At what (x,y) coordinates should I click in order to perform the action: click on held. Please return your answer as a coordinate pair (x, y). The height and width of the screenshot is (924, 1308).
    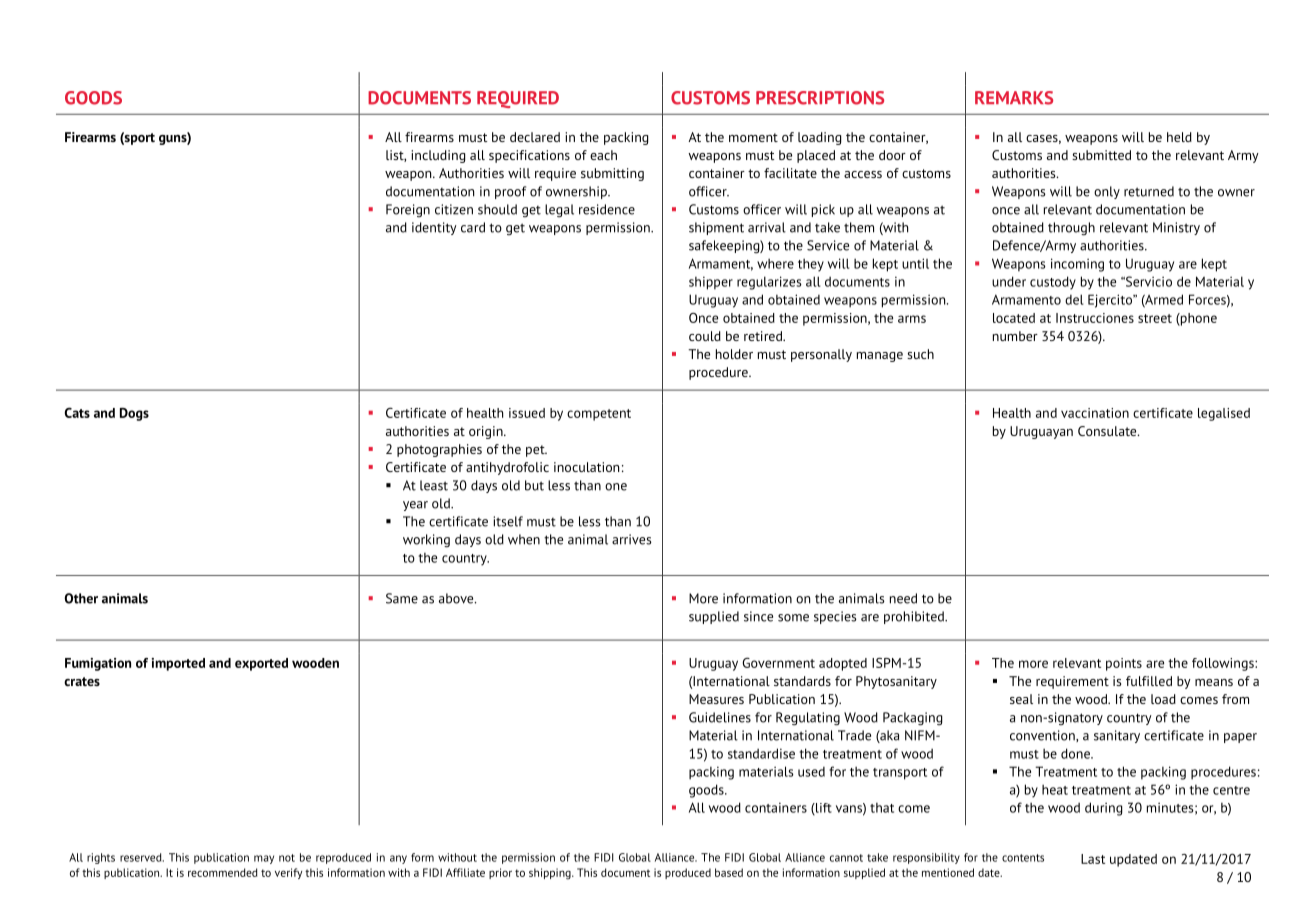
    Looking at the image, I should click on (1179, 137).
